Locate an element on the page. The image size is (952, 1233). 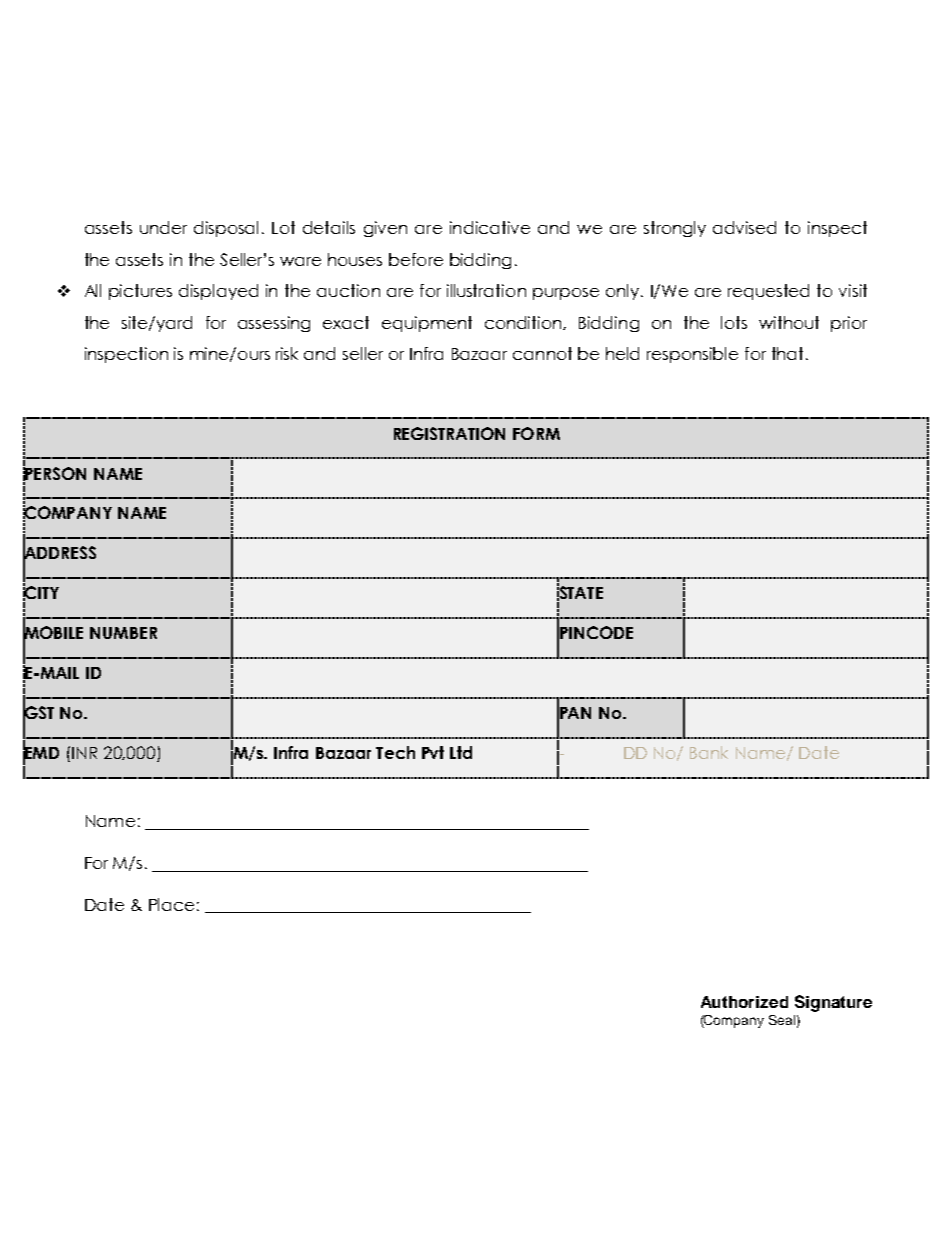
INR is located at coordinates (84, 753).
